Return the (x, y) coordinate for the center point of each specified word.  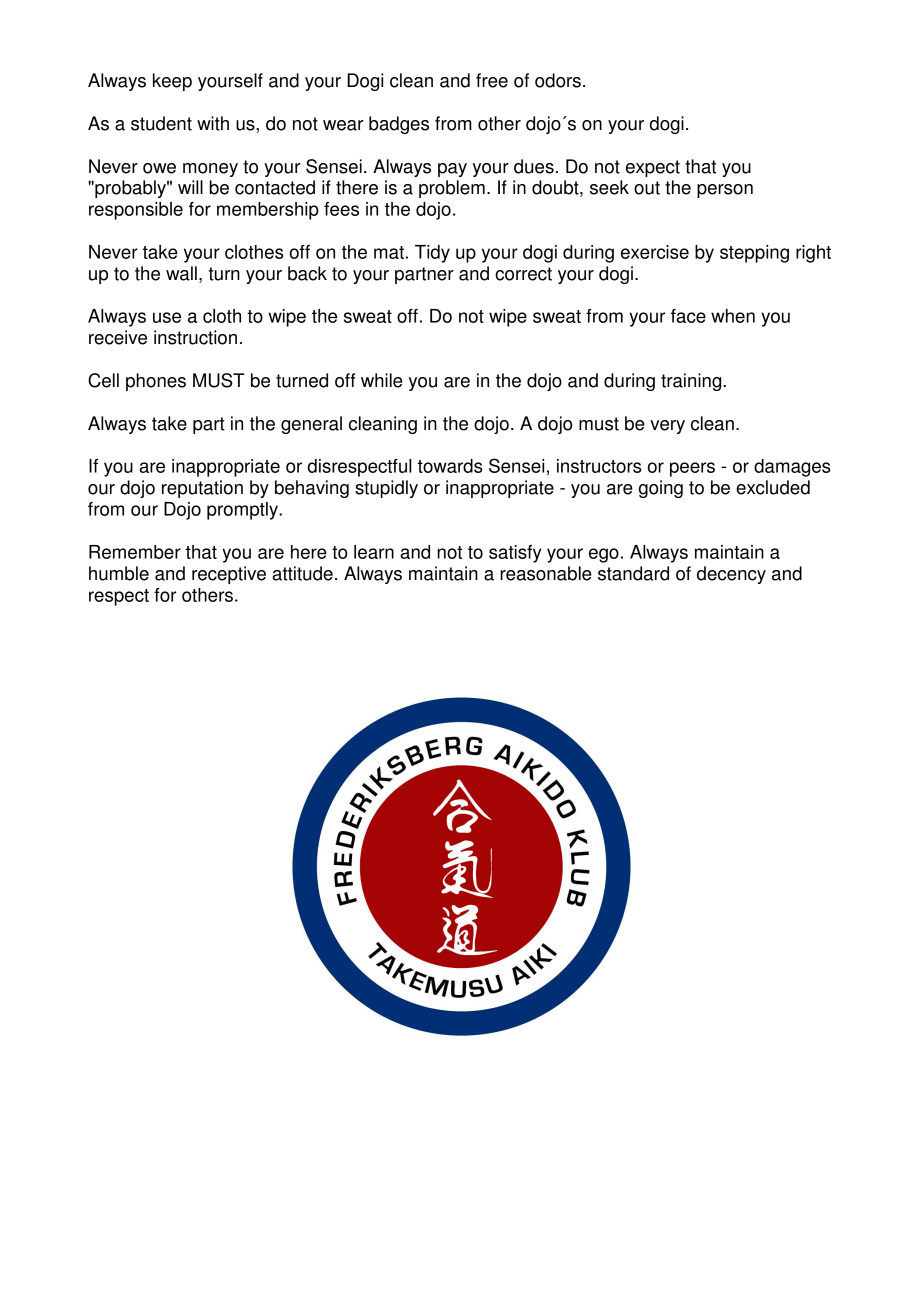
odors (558, 80)
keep (172, 82)
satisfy (515, 554)
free (492, 80)
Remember (135, 552)
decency (731, 575)
